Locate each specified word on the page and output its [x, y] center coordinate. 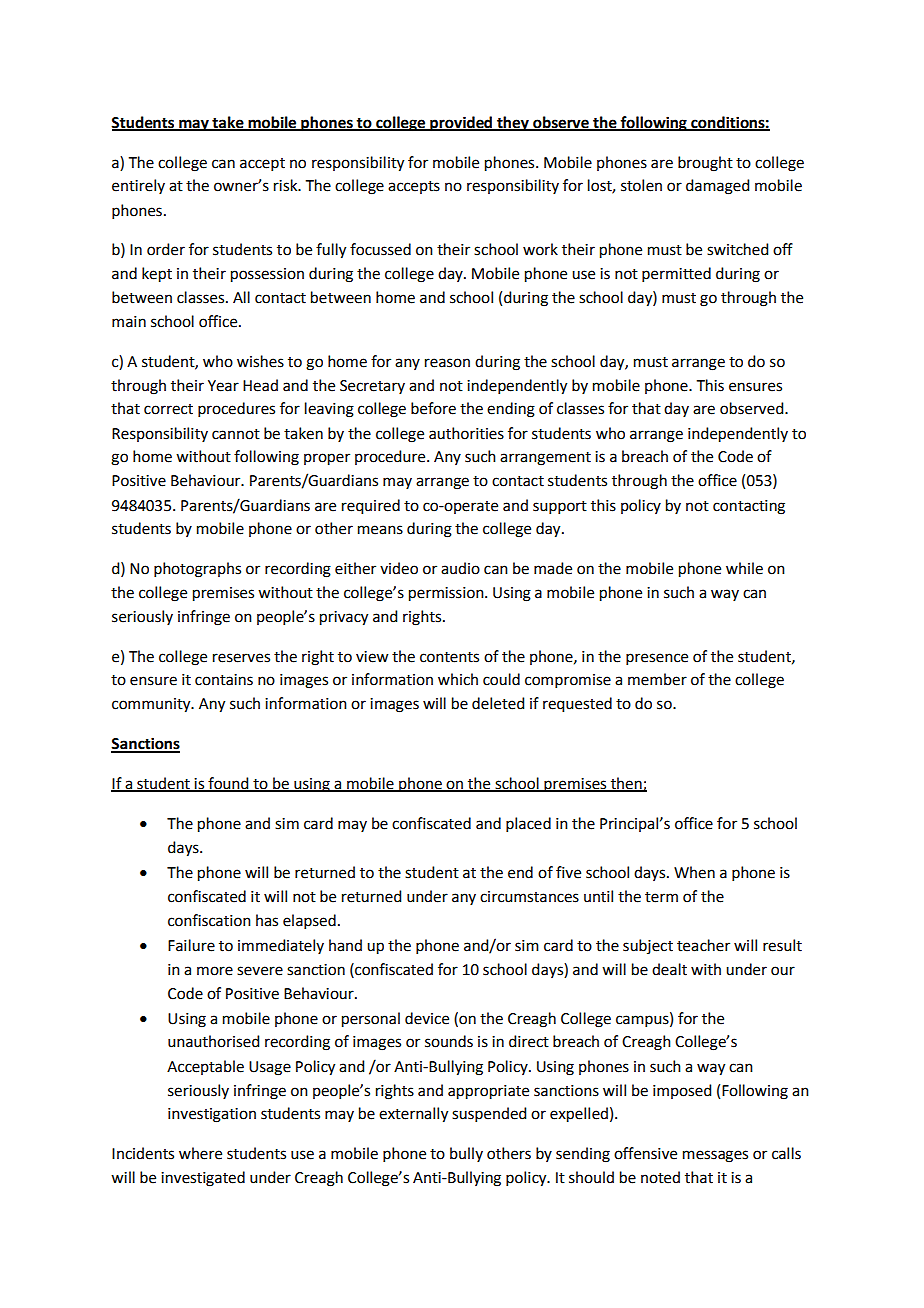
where [200, 1153]
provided [461, 124]
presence [657, 659]
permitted [676, 274]
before [433, 408]
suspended [489, 1114]
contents [449, 657]
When [694, 872]
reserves [241, 658]
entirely [138, 186]
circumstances [529, 897]
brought [705, 164]
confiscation [209, 920]
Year [223, 386]
